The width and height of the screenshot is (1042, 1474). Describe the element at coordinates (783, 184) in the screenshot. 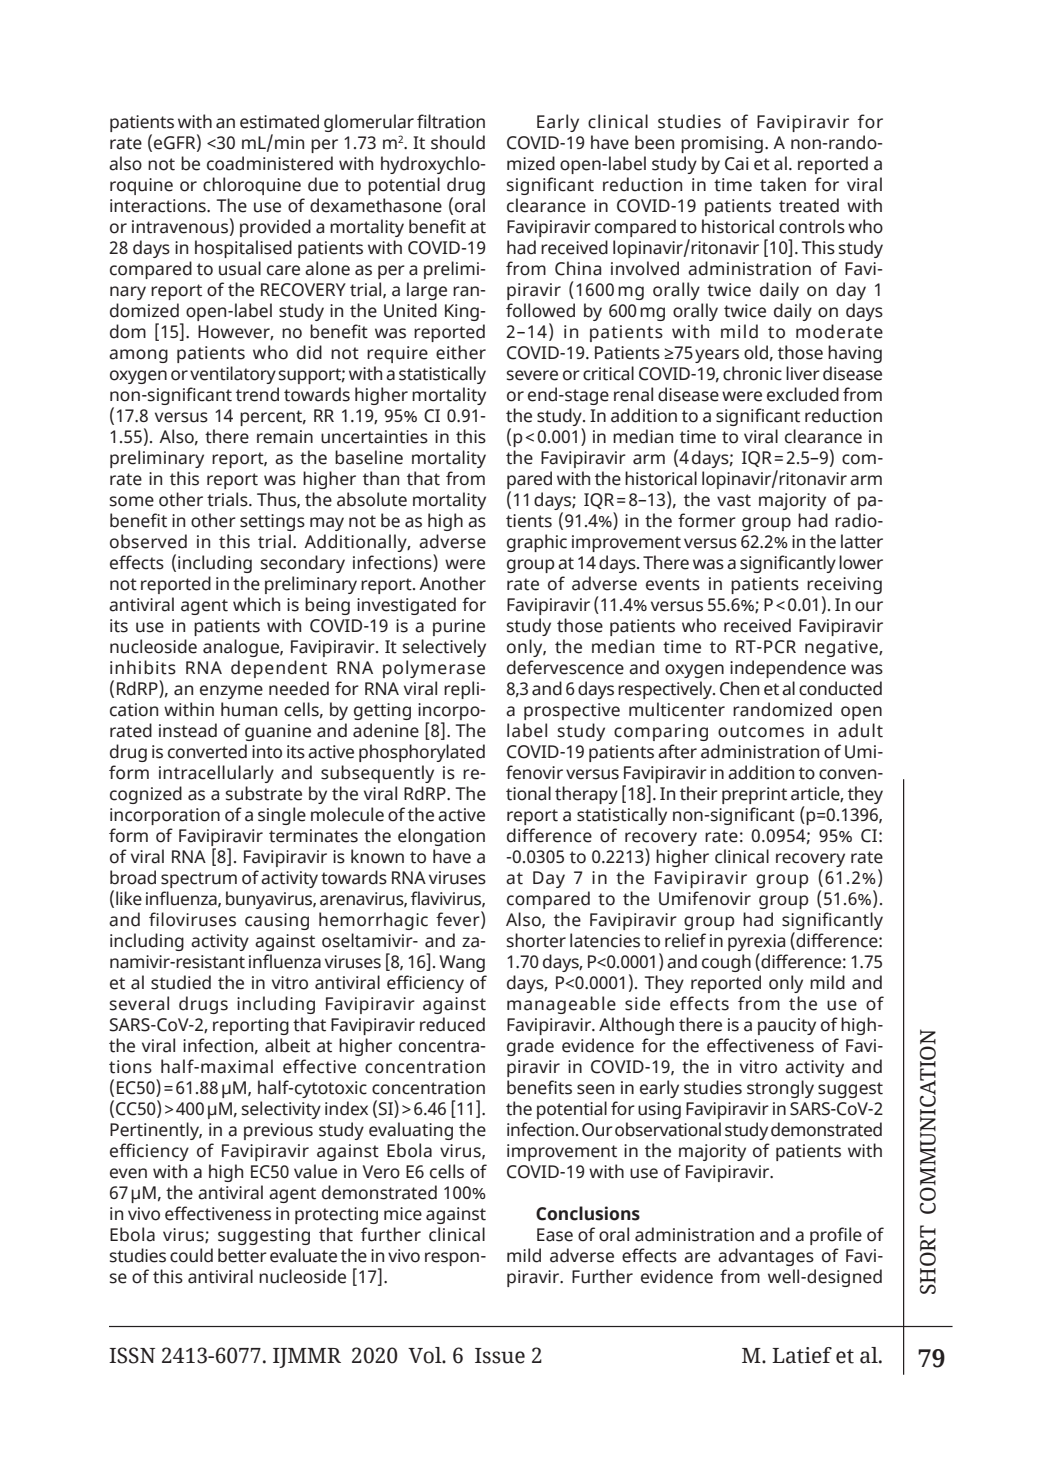

I see `taken` at that location.
